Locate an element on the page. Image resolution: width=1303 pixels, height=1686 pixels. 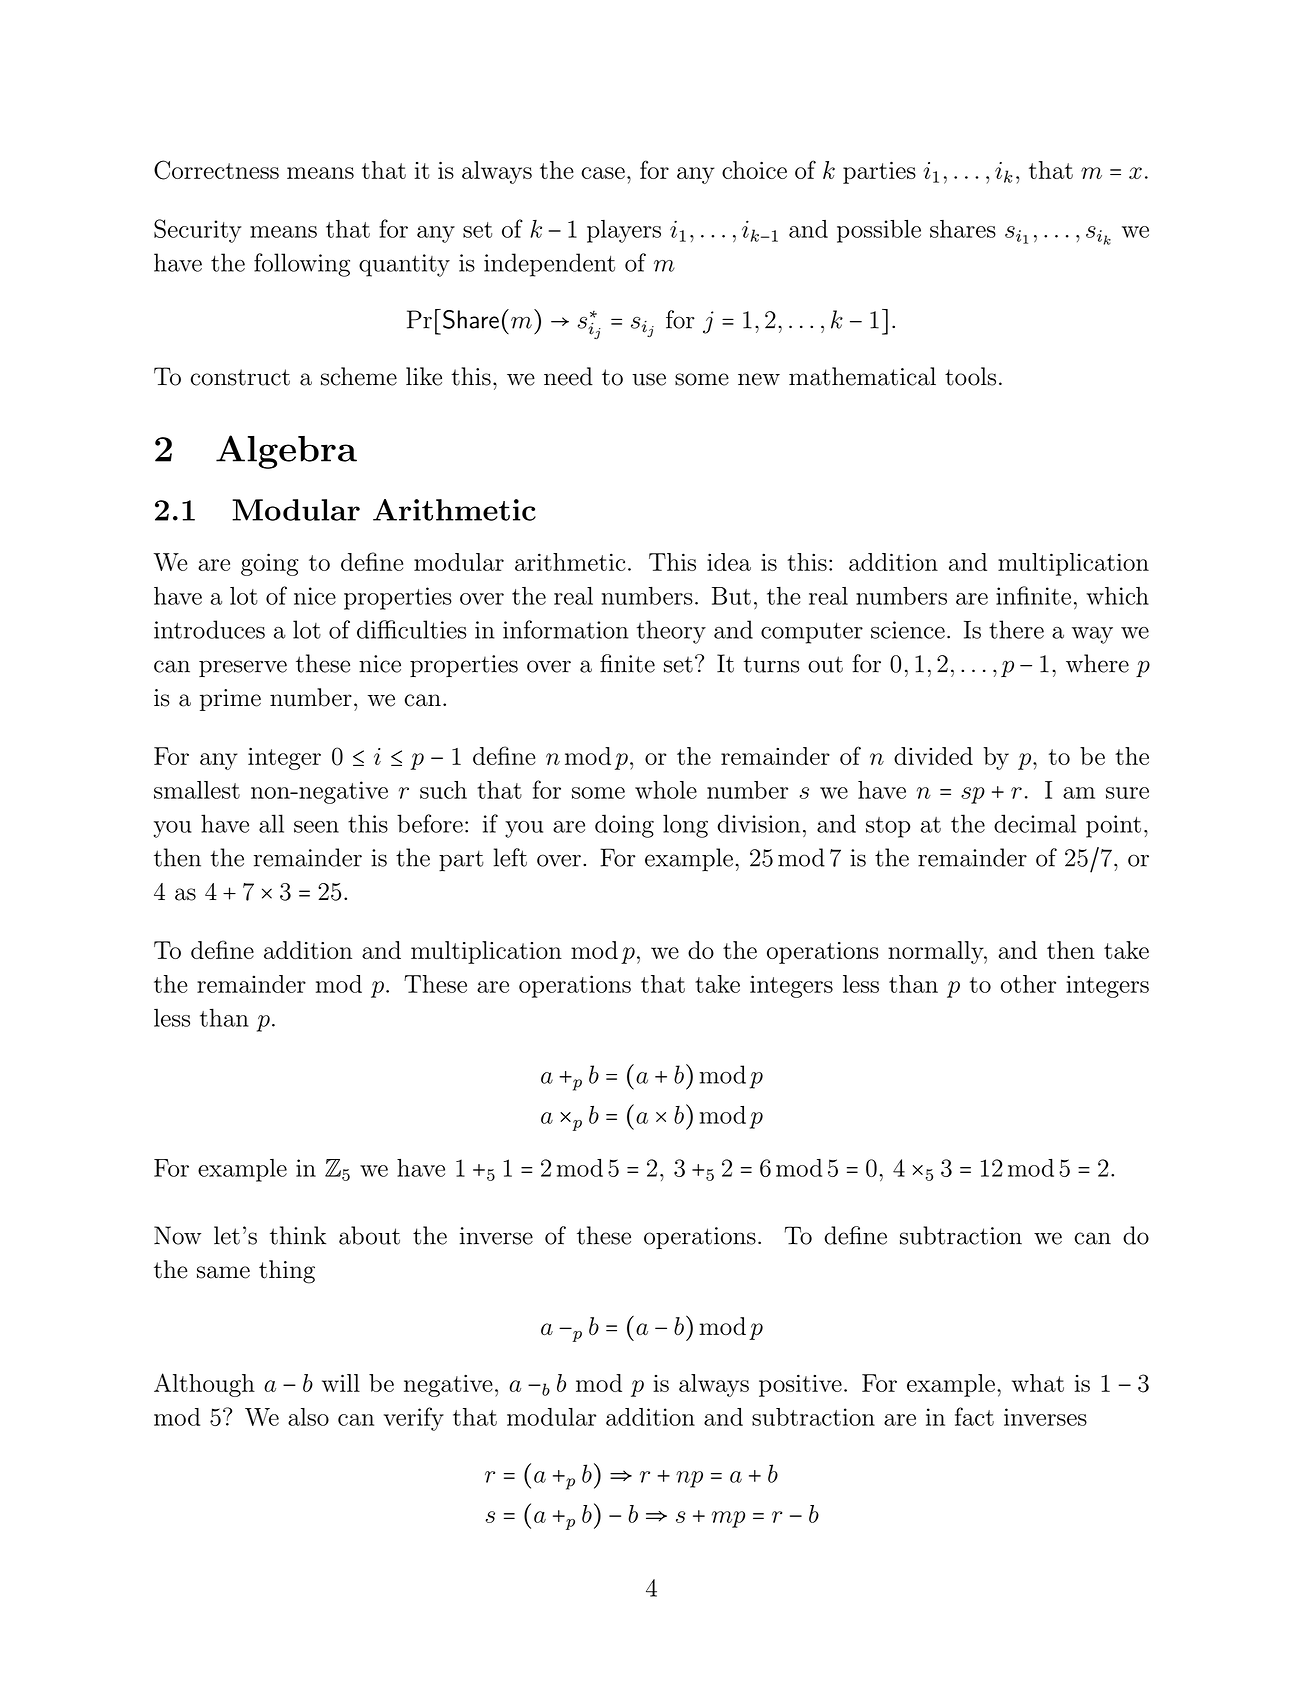
following is located at coordinates (302, 265).
